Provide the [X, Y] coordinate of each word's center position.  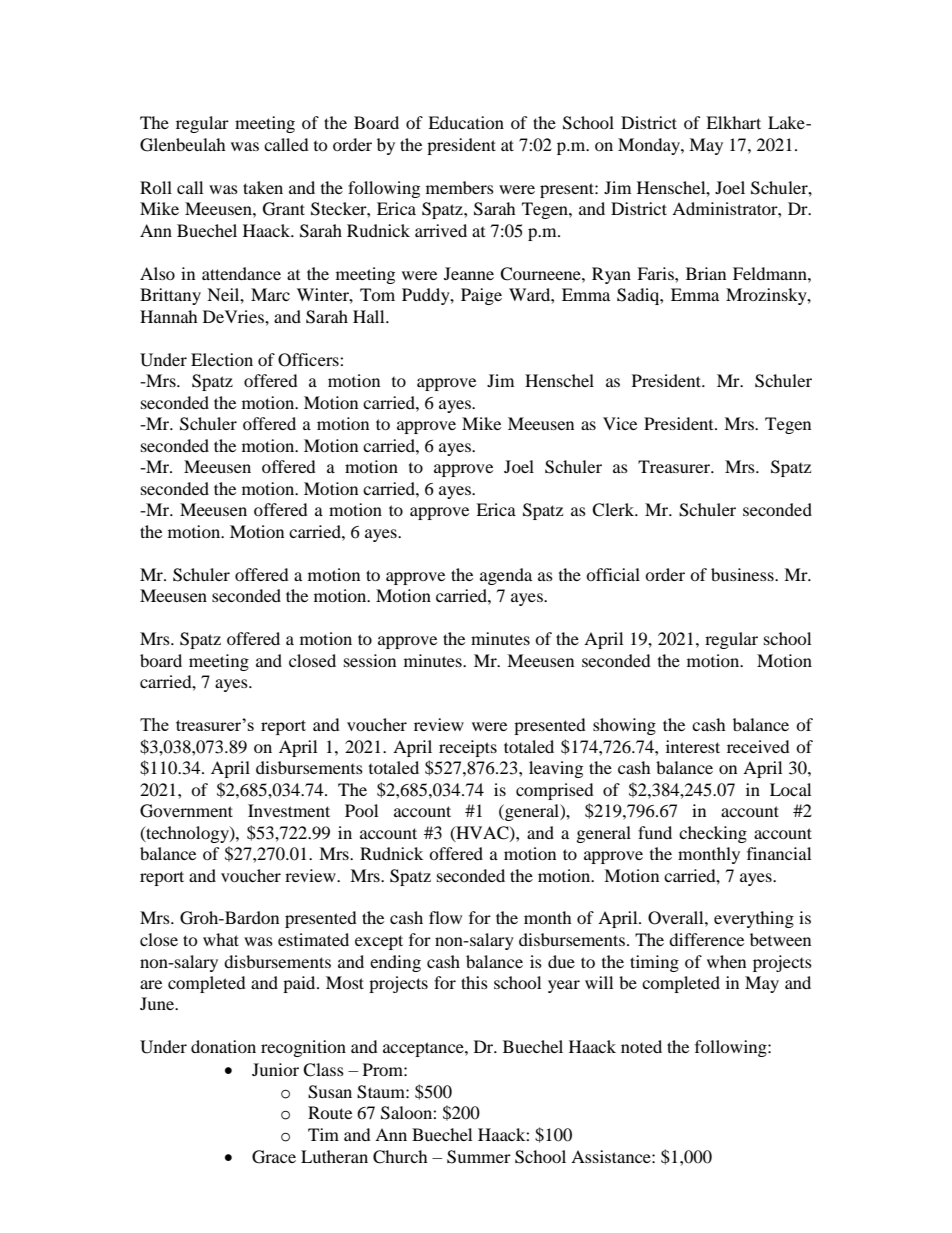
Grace [274, 1157]
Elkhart [733, 122]
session [370, 660]
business [743, 574]
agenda [506, 576]
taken [263, 187]
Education [466, 122]
